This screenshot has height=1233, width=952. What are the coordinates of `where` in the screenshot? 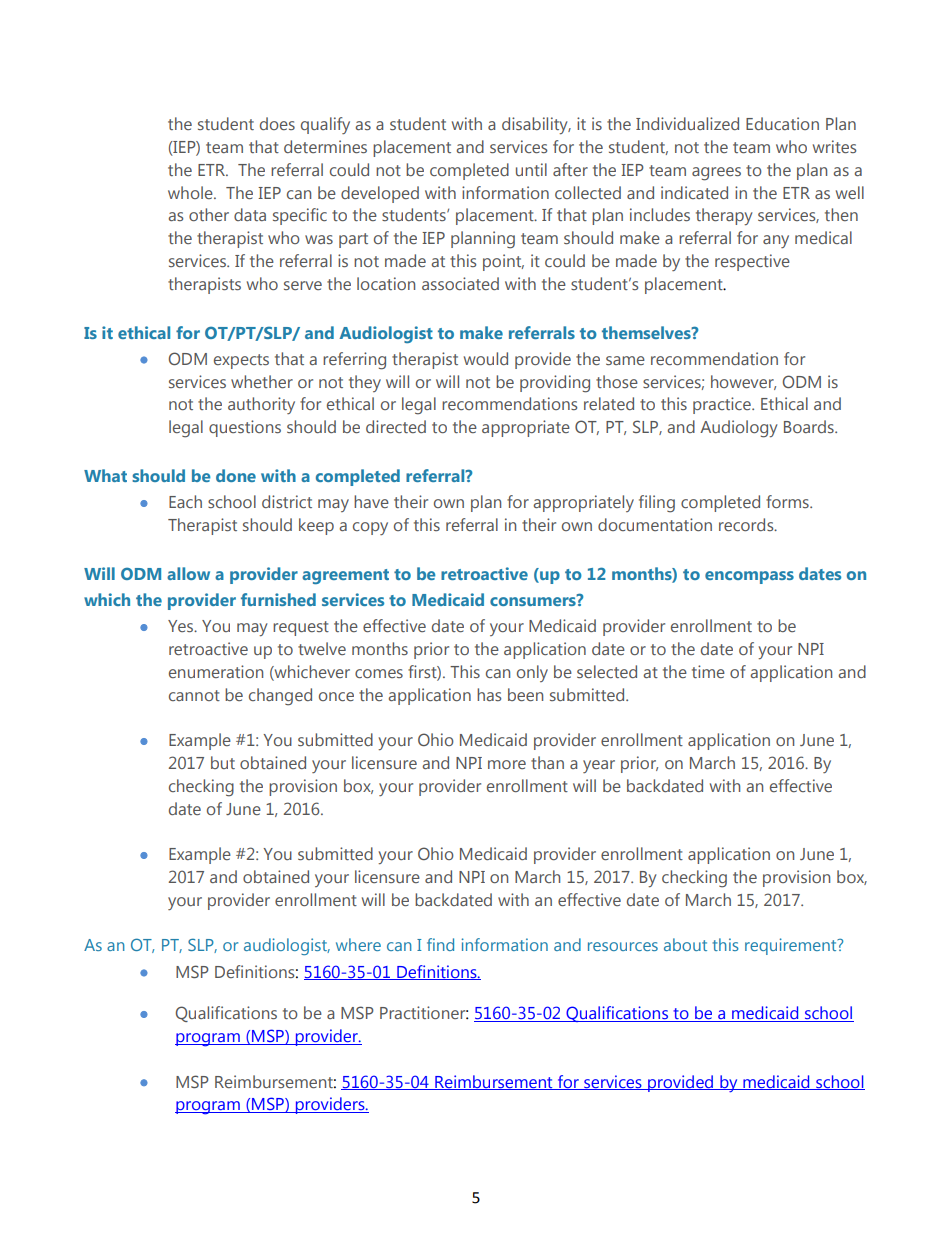 It's located at (358, 944).
